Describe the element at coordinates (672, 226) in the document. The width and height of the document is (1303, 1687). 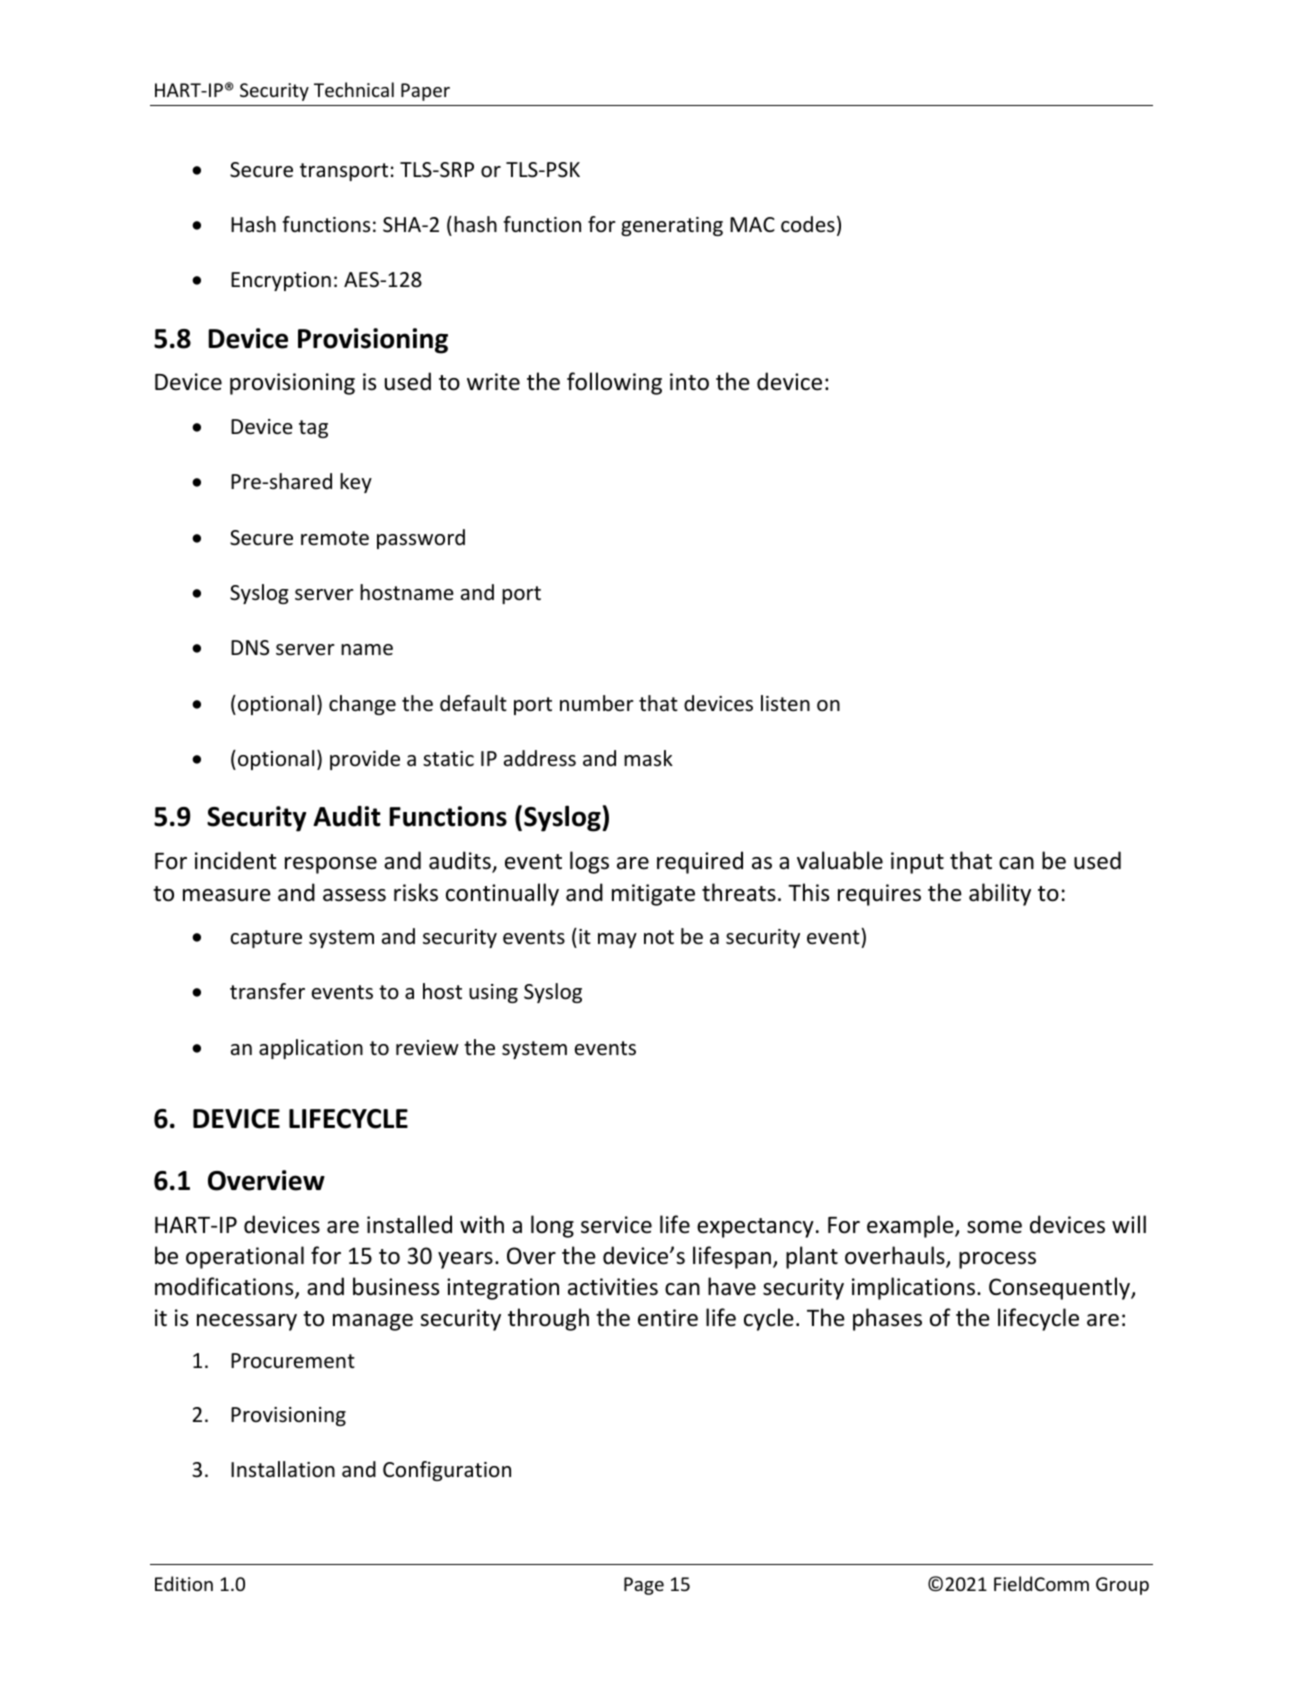
I see `generating` at that location.
